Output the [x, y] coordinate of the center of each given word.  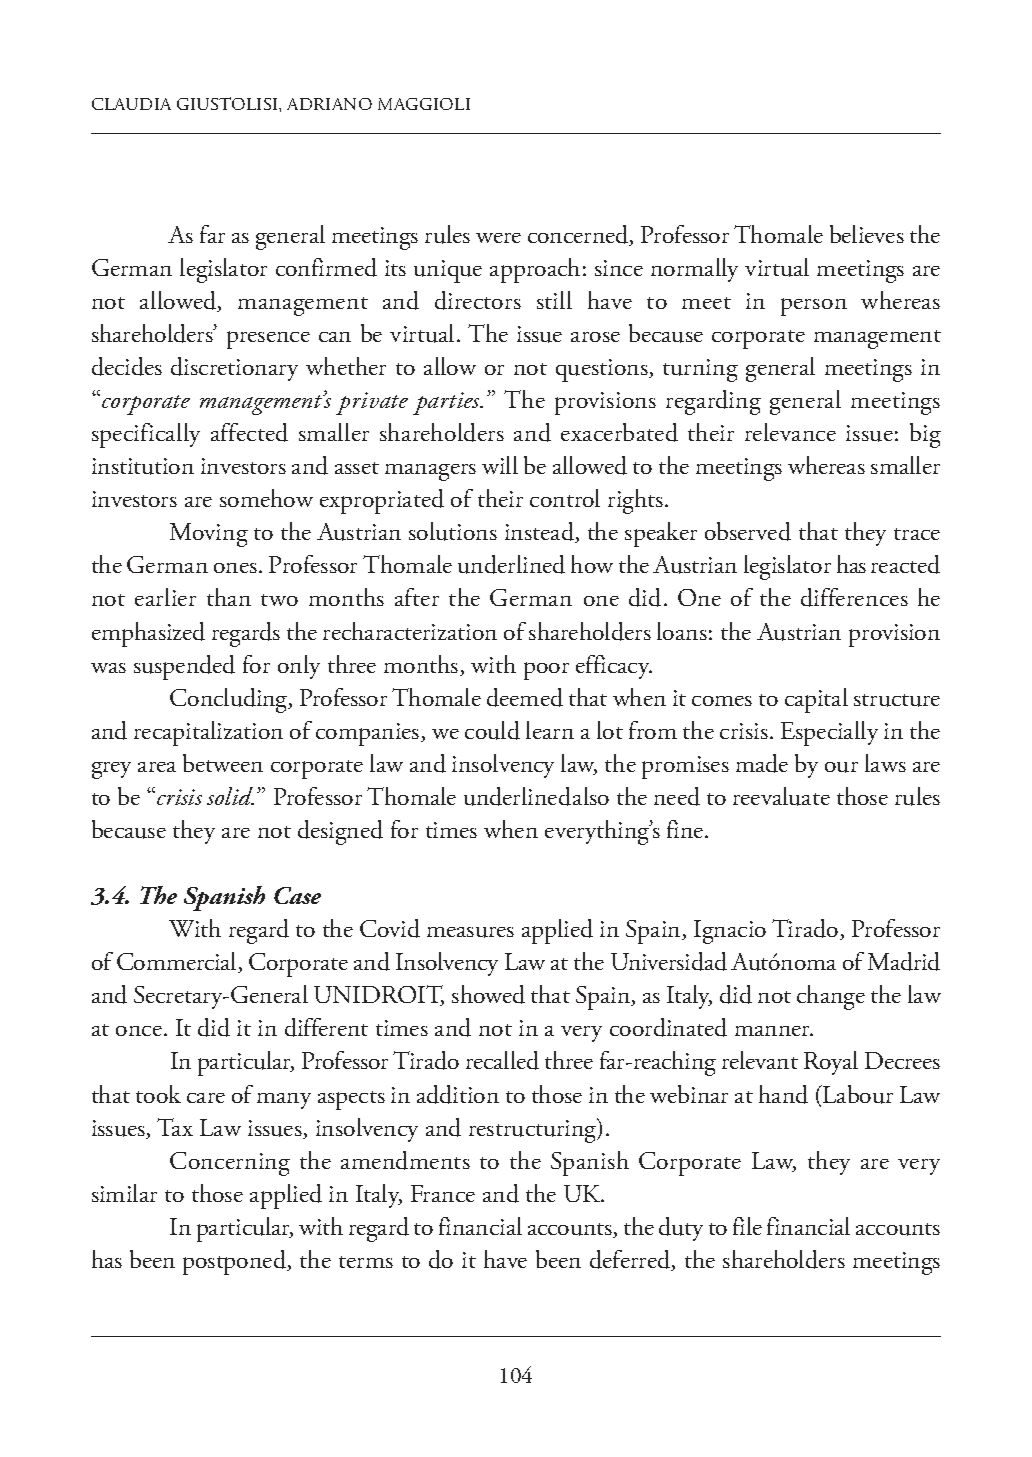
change [831, 997]
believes [867, 234]
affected [249, 432]
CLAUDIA [131, 104]
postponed [236, 1262]
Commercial [178, 962]
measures [470, 932]
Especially [829, 733]
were [498, 238]
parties [448, 403]
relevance [790, 432]
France [443, 1193]
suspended [184, 667]
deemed [525, 697]
